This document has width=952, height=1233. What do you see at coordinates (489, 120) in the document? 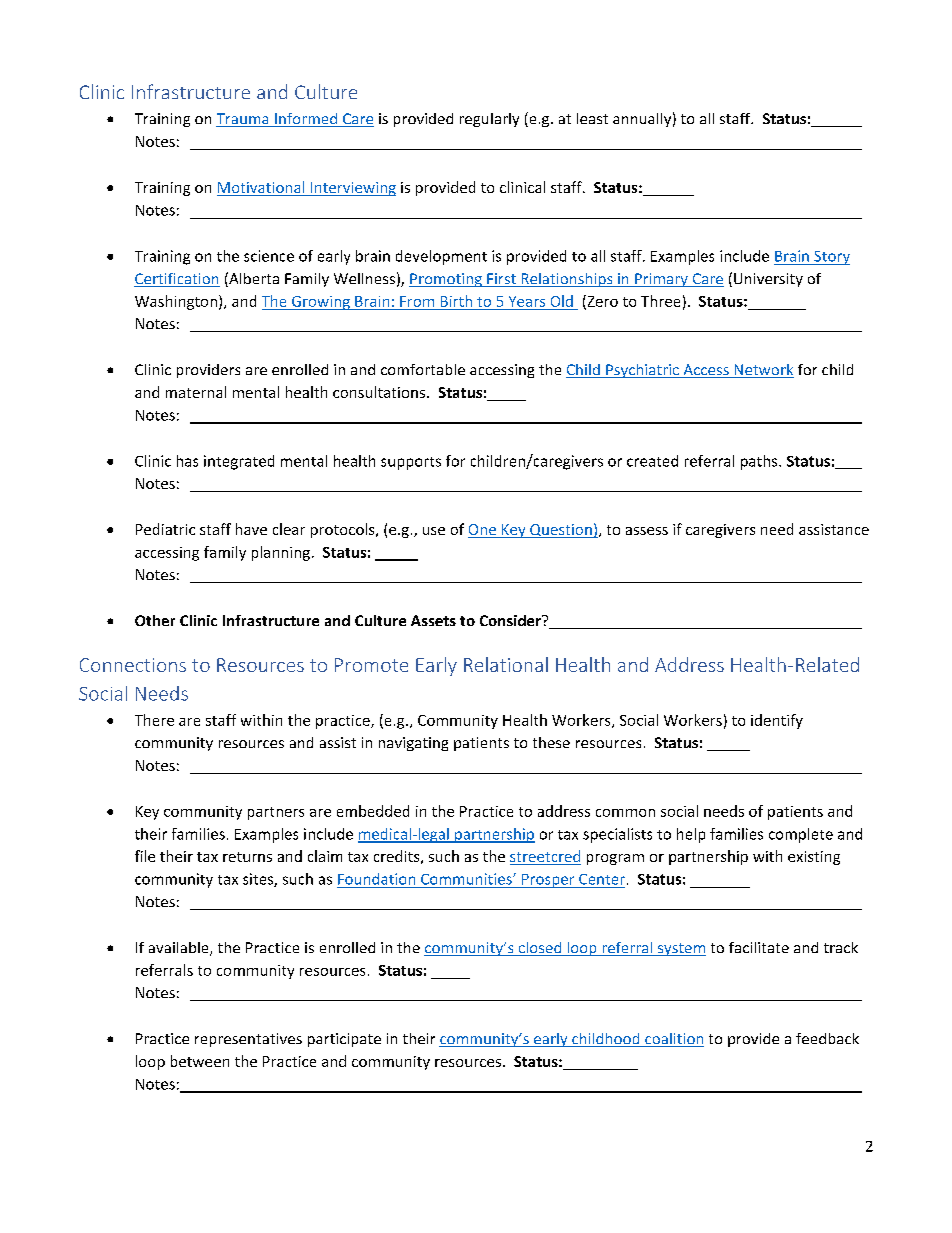
I see `regularly` at bounding box center [489, 120].
